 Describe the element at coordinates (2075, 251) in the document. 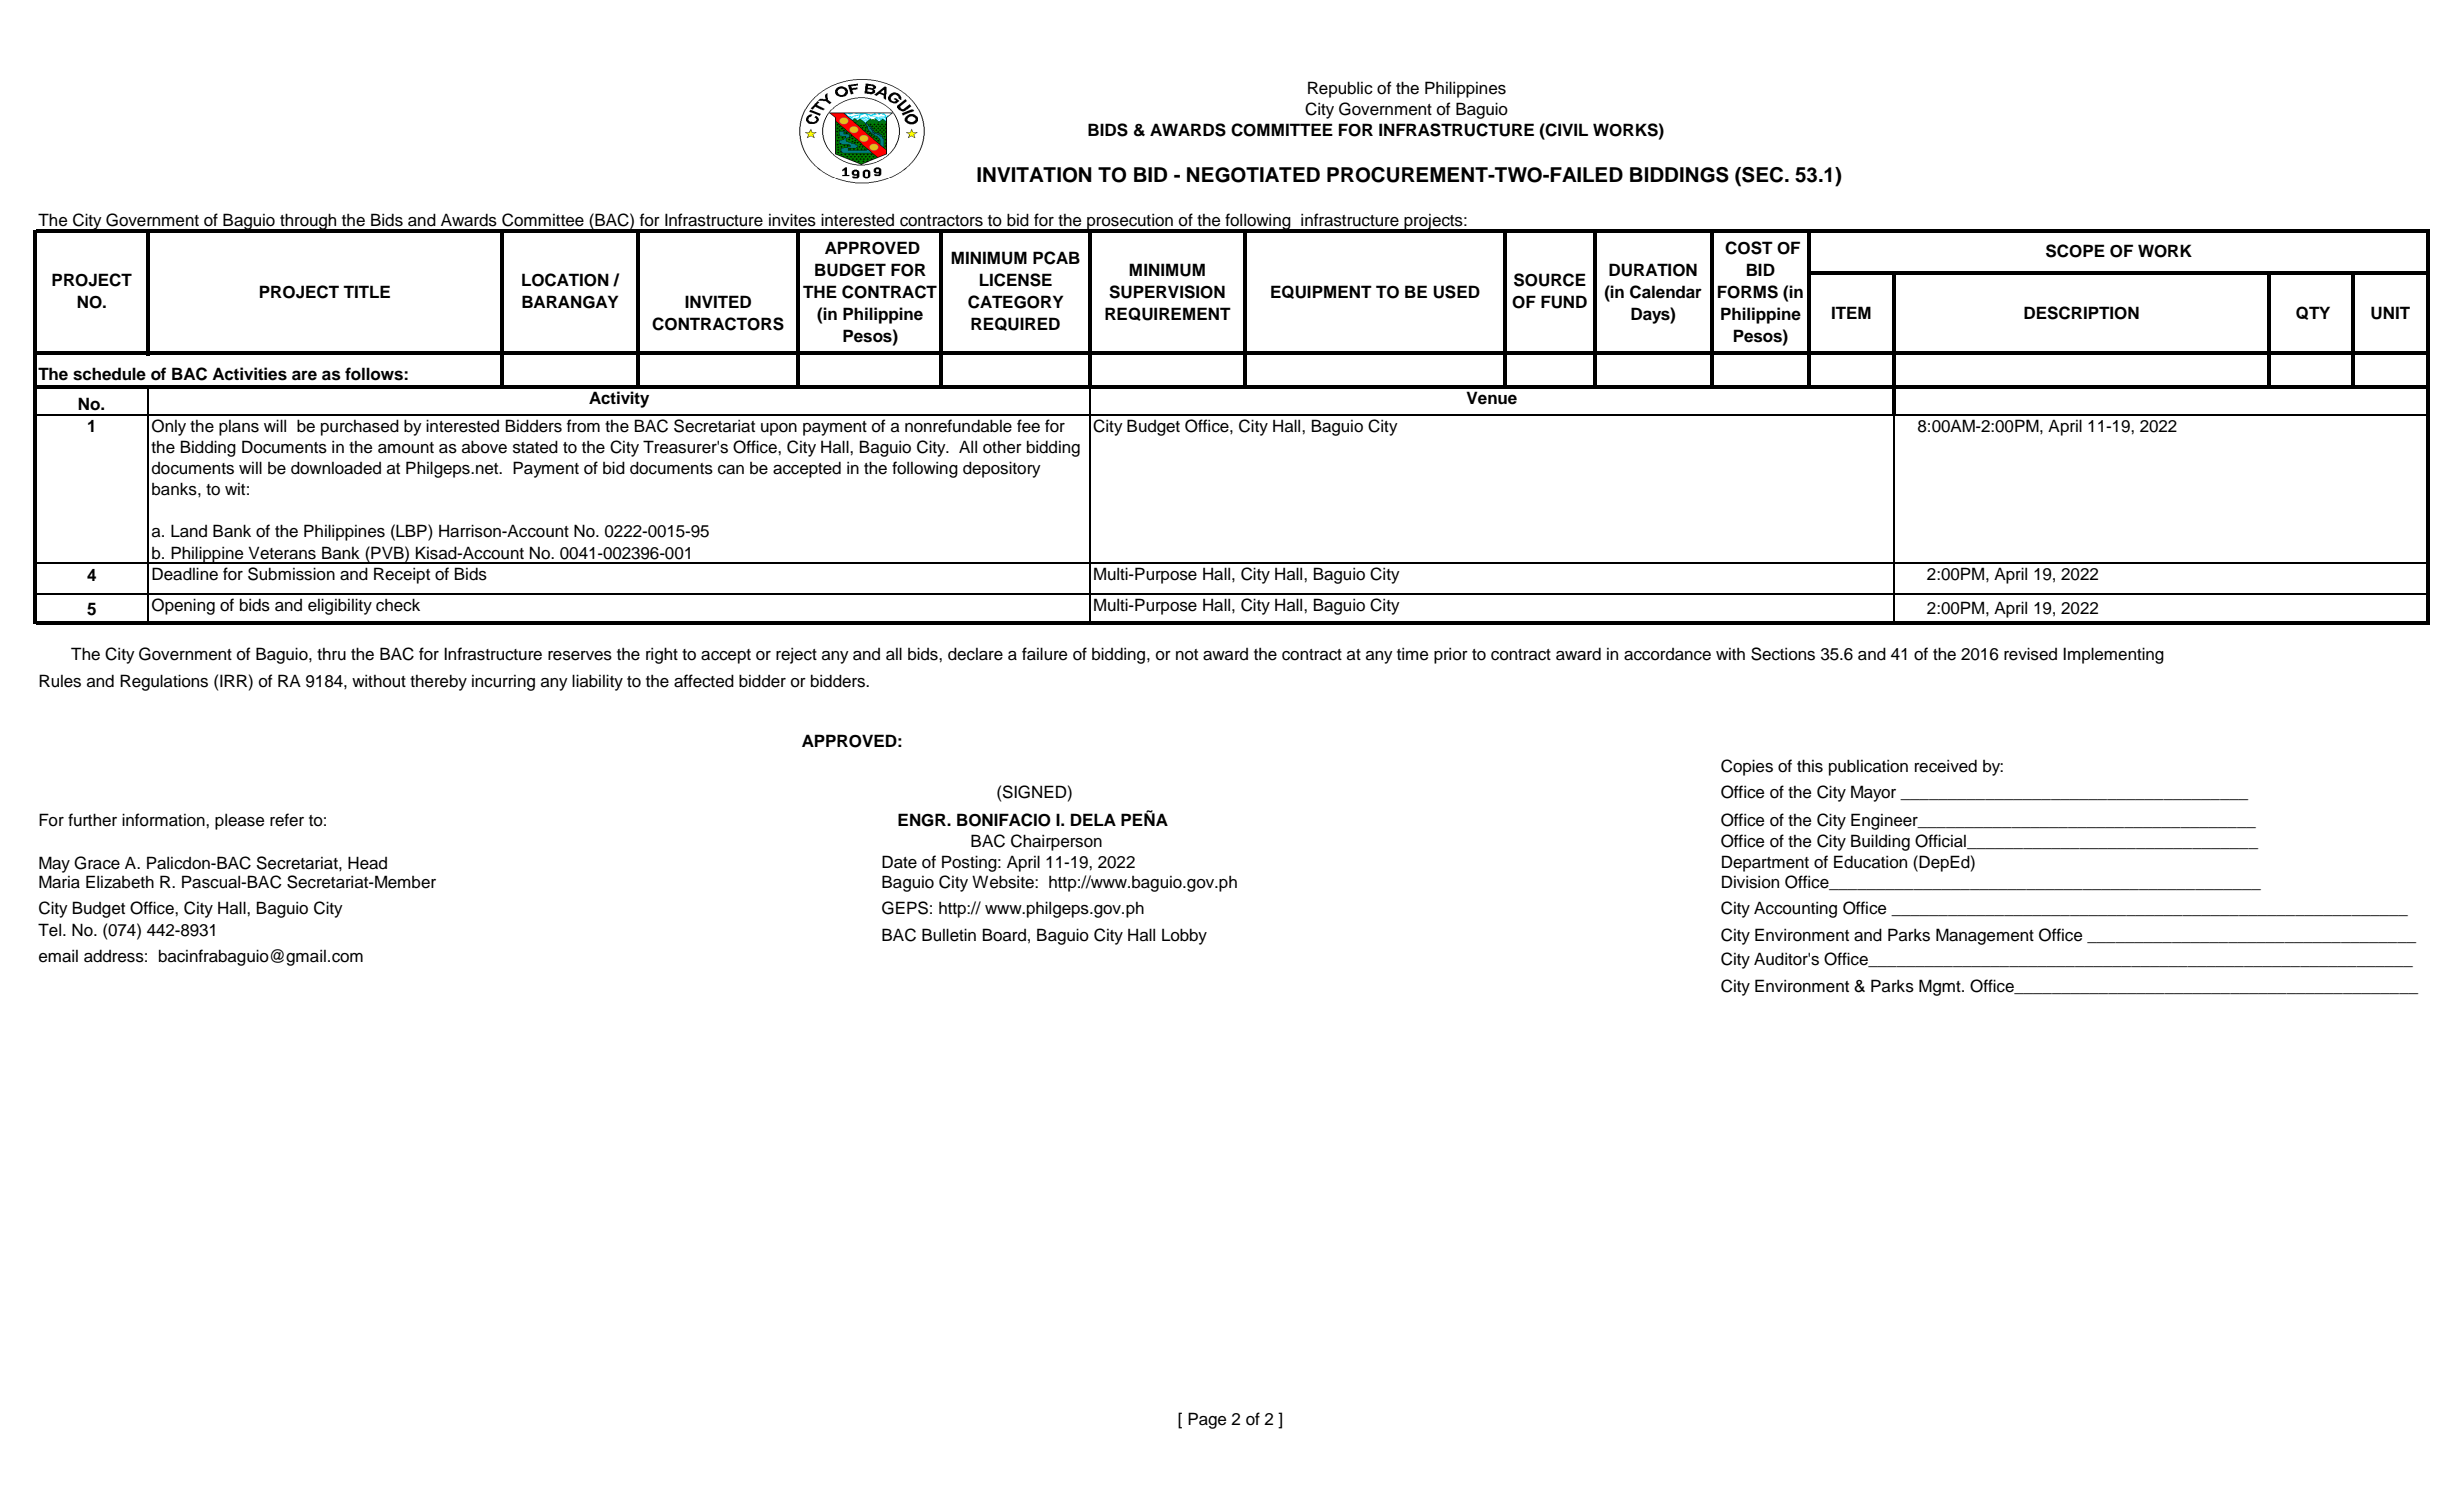

I see `SCOPE` at that location.
